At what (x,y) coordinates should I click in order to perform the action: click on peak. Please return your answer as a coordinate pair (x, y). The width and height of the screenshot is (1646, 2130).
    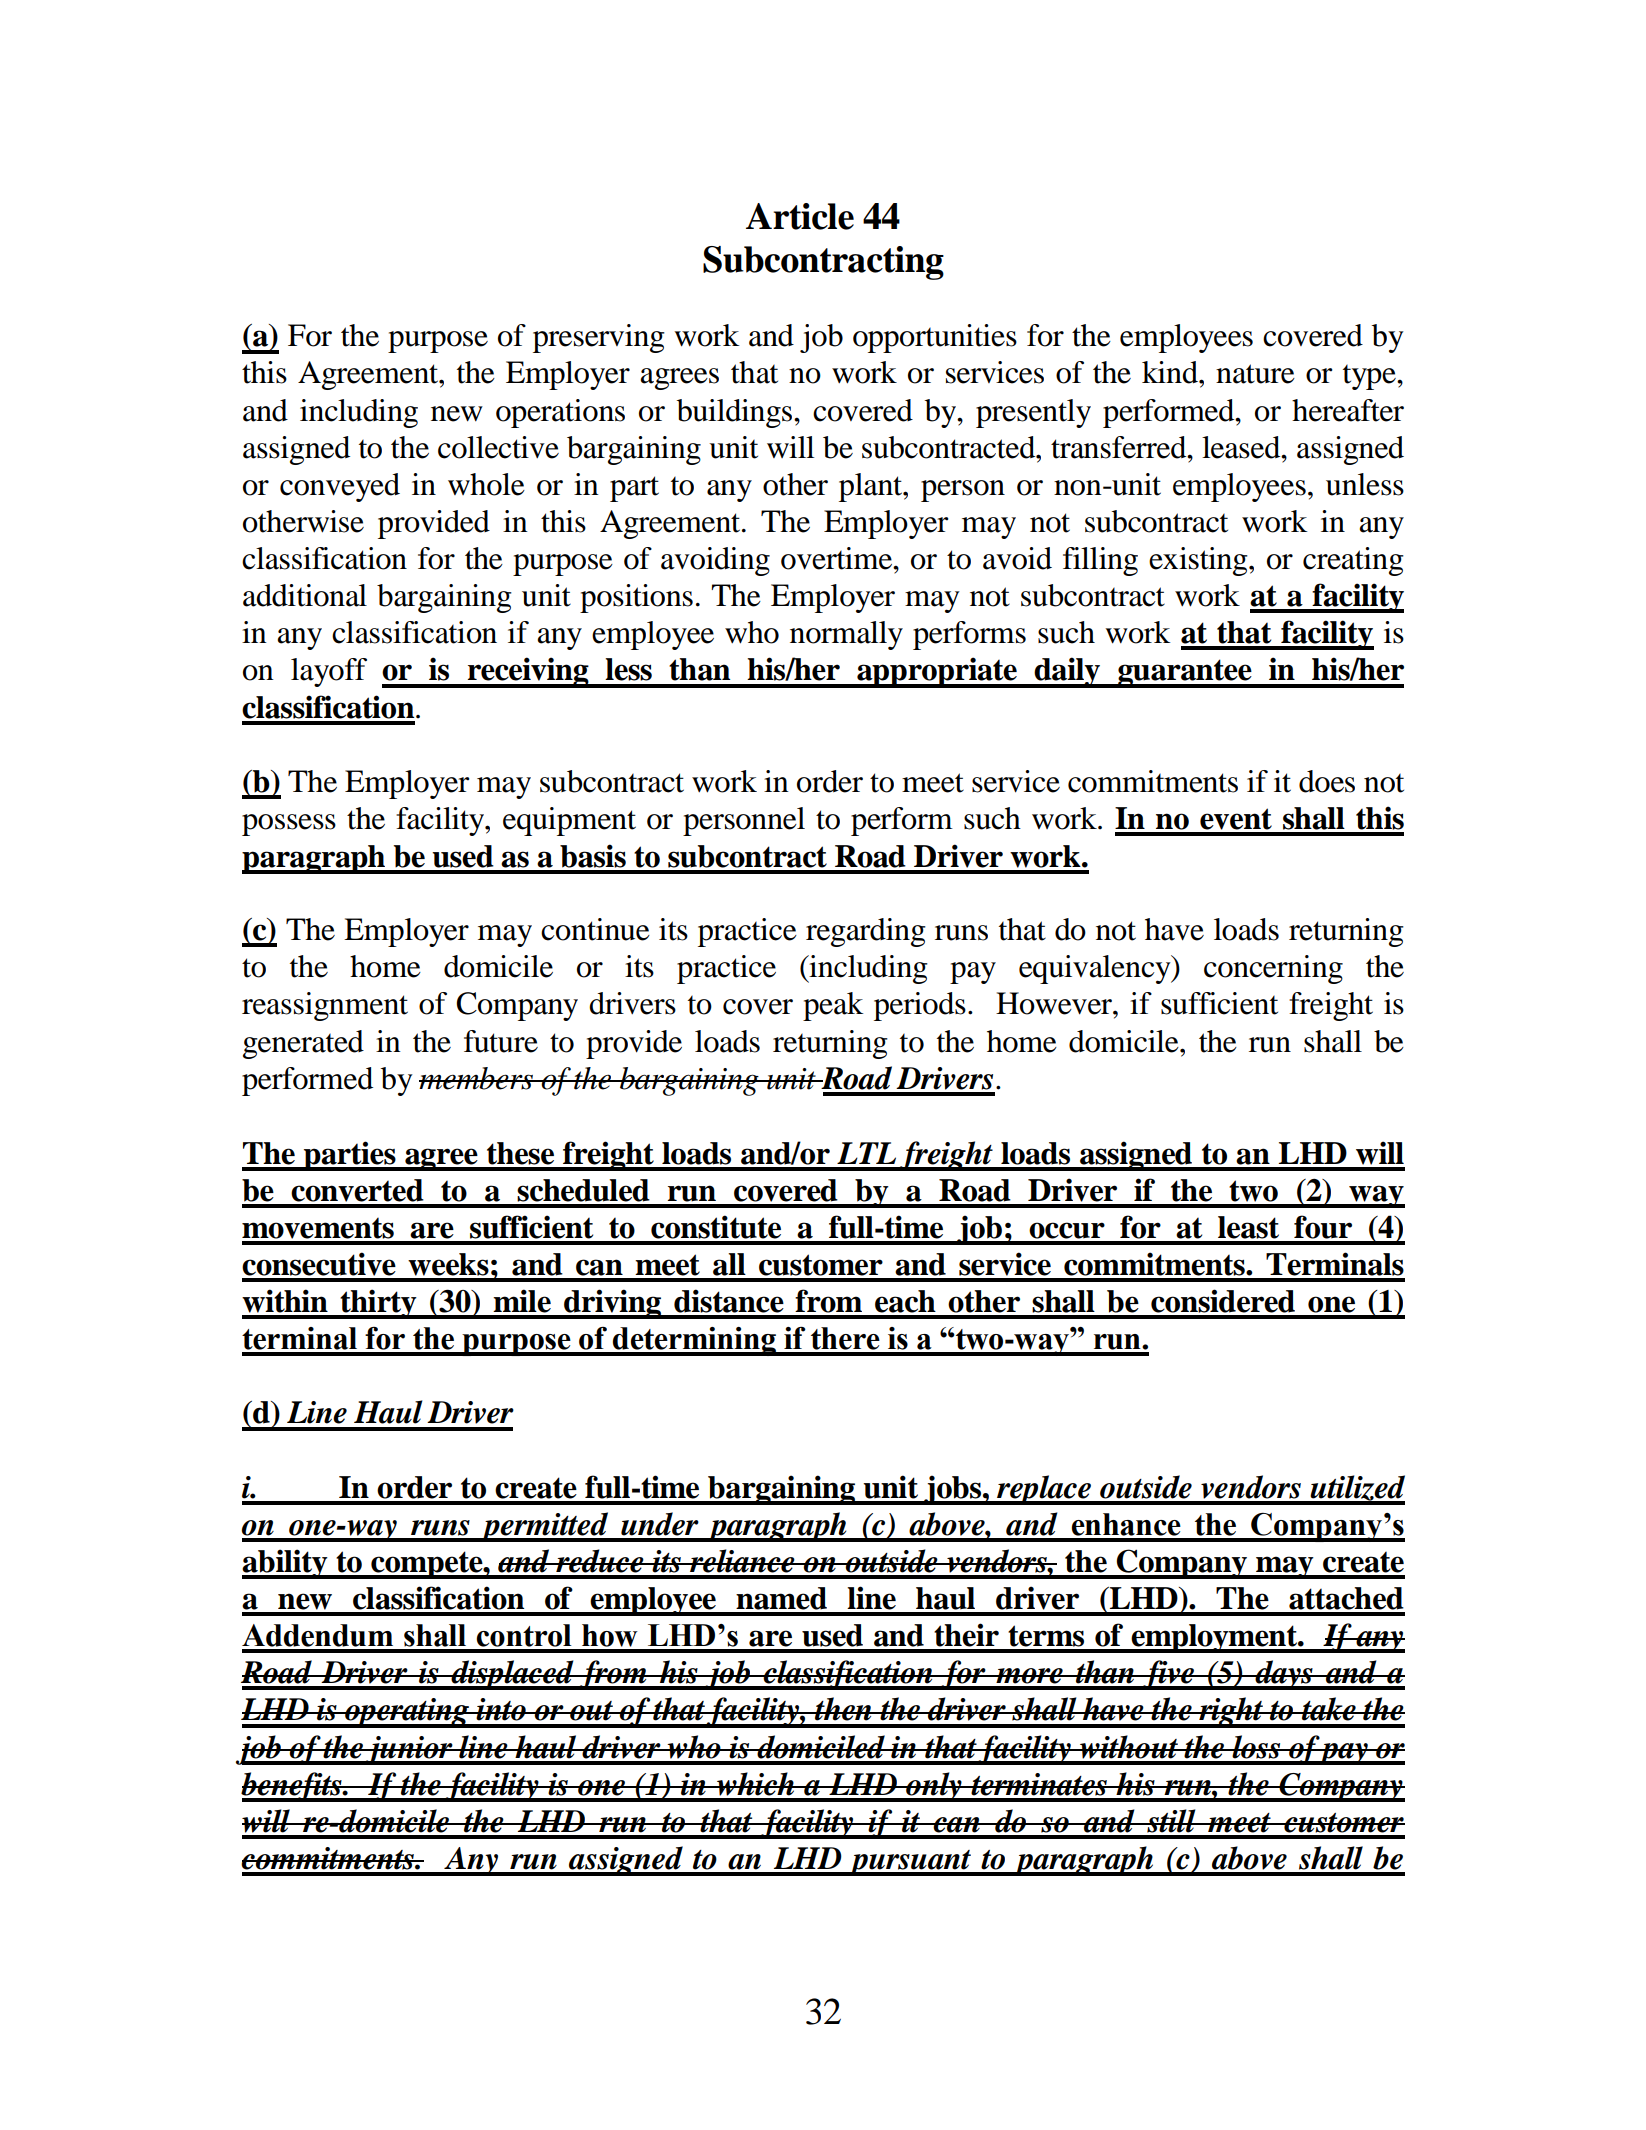
    Looking at the image, I should click on (833, 1006).
